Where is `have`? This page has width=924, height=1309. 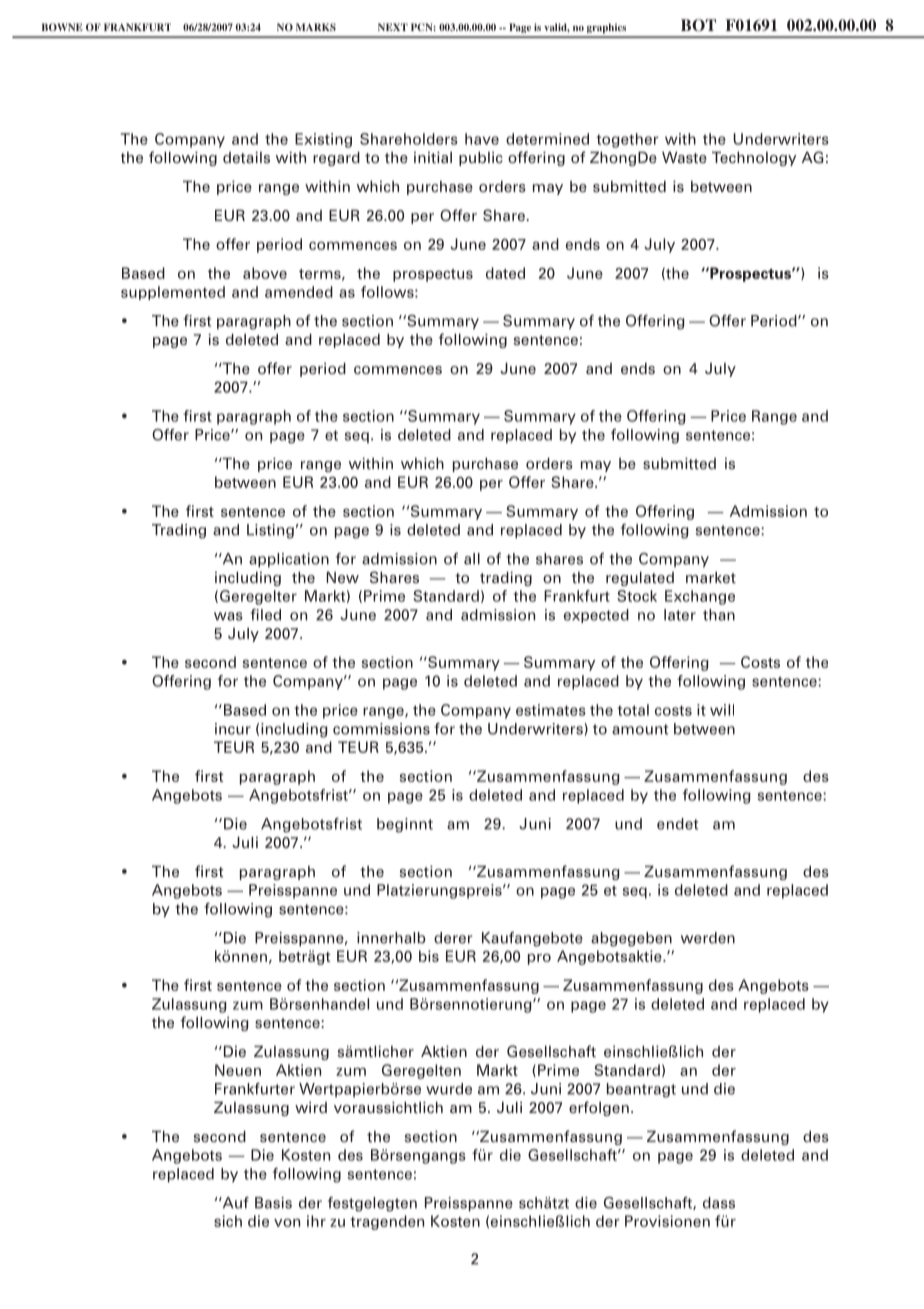
have is located at coordinates (482, 139).
